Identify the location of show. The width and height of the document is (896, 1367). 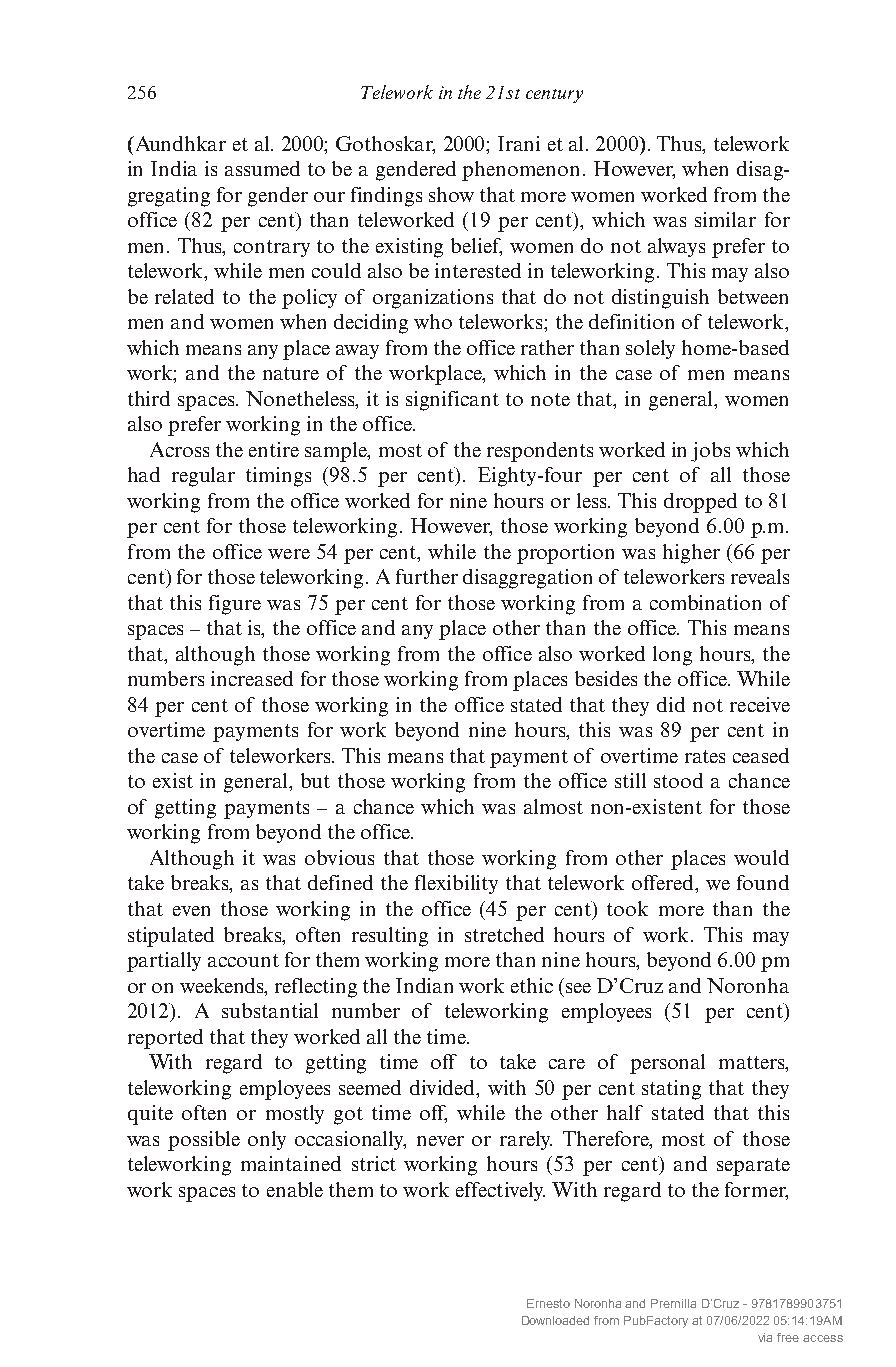
(451, 194).
